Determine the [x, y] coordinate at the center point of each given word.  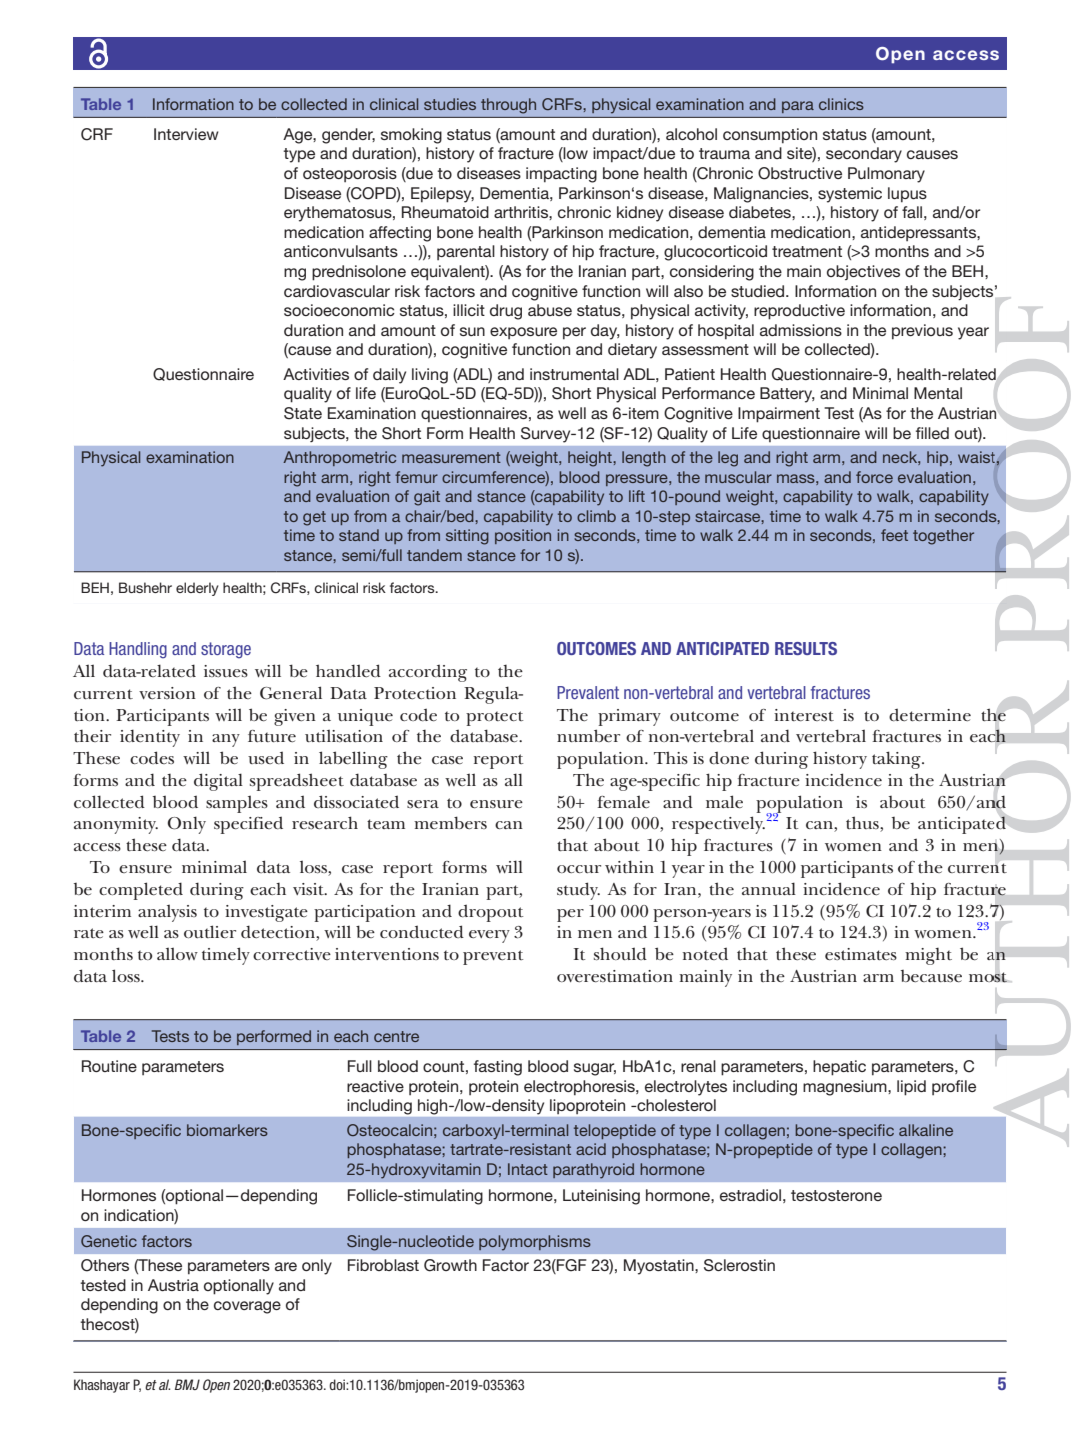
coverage [247, 1307]
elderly [197, 589]
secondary [864, 155]
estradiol [750, 1195]
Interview [186, 134]
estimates [861, 954]
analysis [167, 913]
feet [894, 535]
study [578, 891]
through [508, 106]
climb [596, 516]
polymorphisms [535, 1243]
